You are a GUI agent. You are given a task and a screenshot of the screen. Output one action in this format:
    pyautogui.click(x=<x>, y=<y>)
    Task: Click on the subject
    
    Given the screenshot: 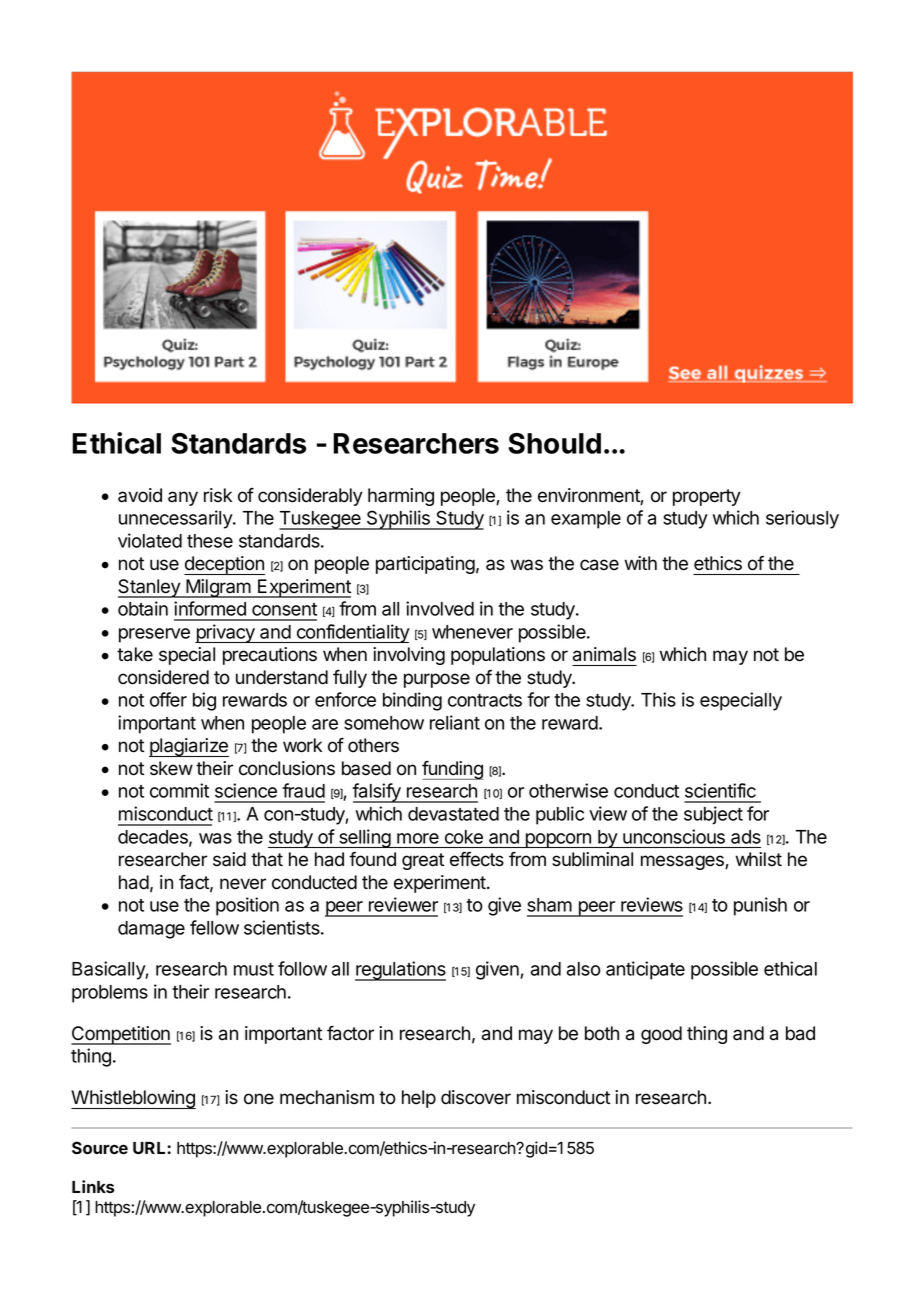 What is the action you would take?
    pyautogui.click(x=713, y=815)
